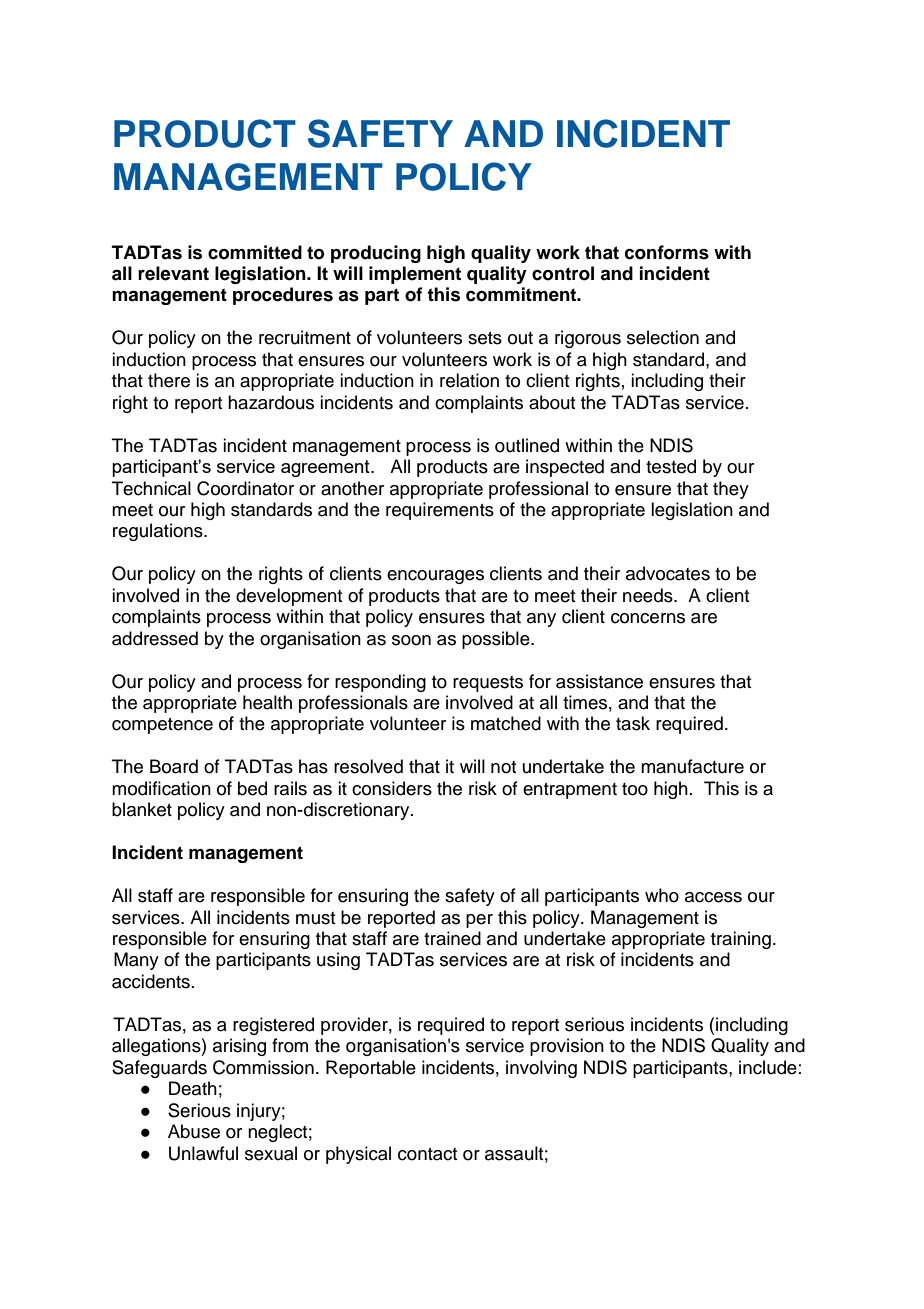 The width and height of the image is (924, 1309). Describe the element at coordinates (392, 788) in the image. I see `considers` at that location.
